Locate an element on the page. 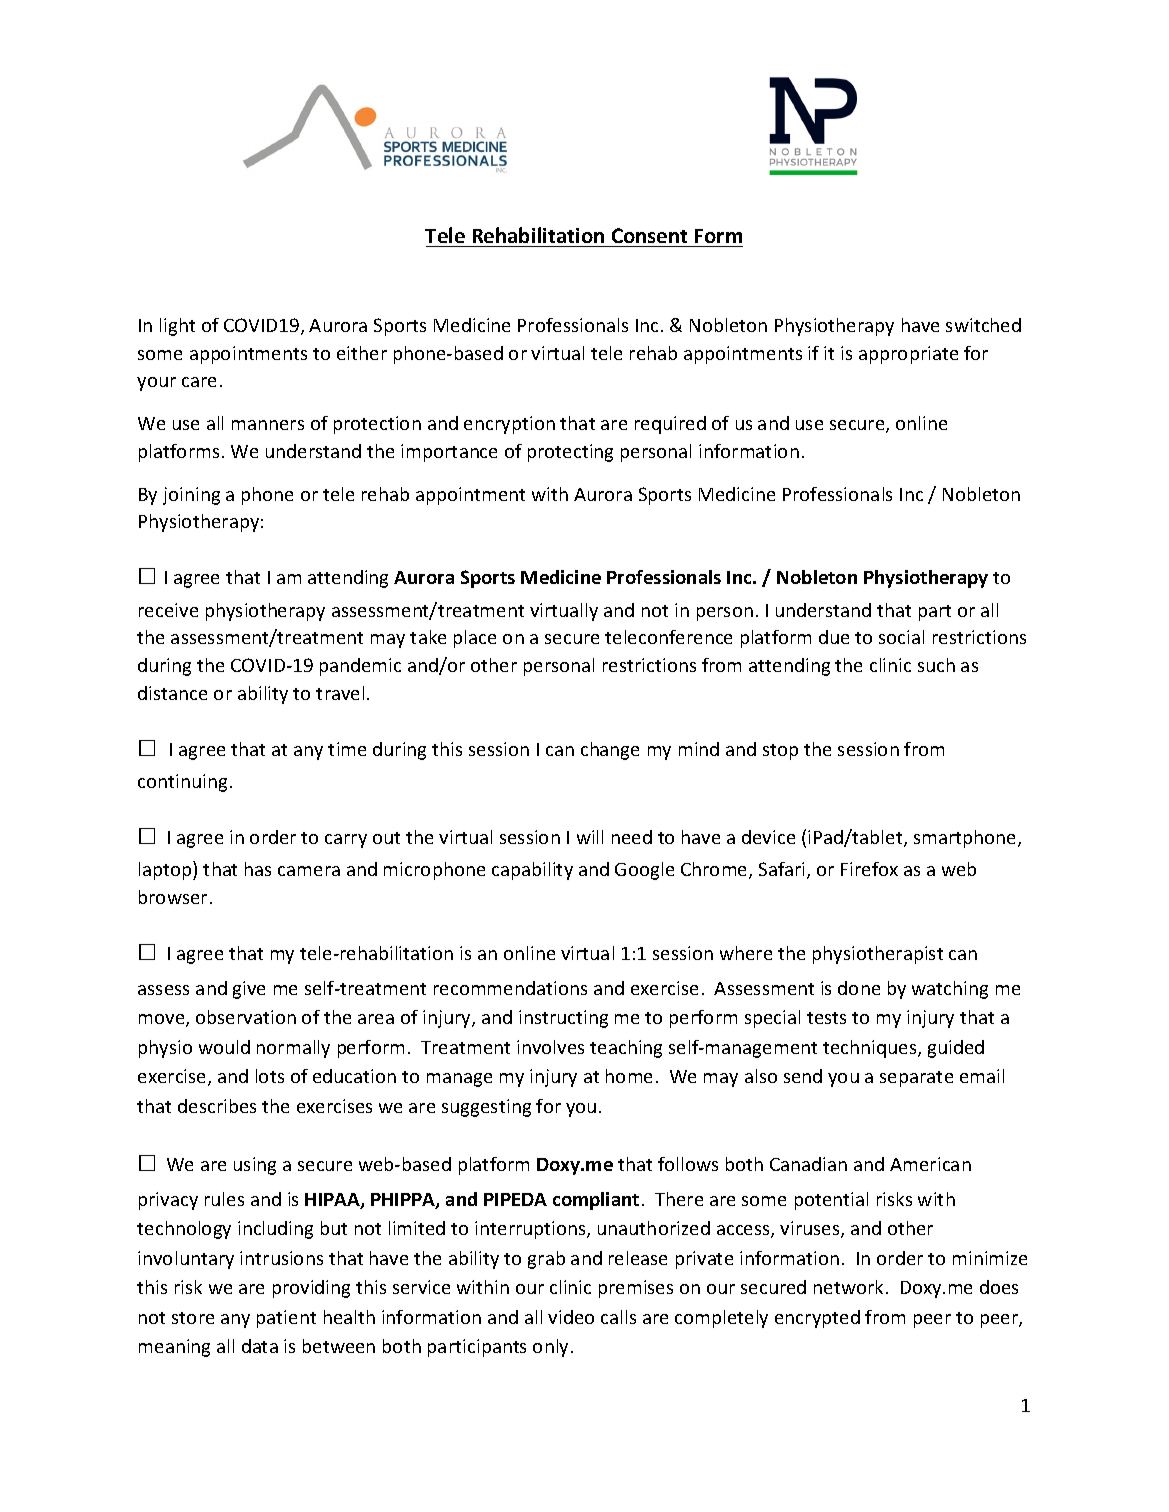  give is located at coordinates (249, 990).
